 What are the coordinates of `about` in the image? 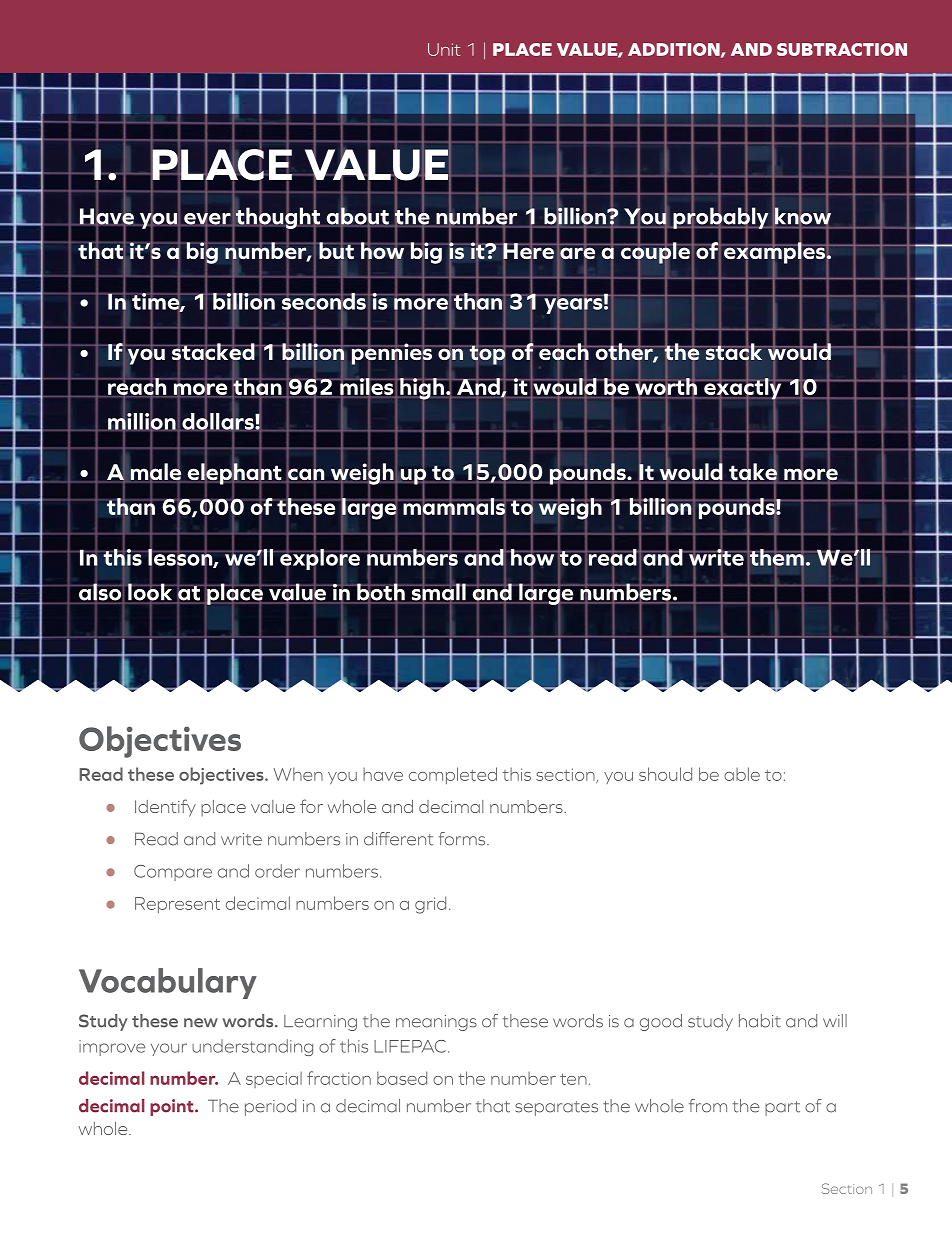 It's located at (359, 216).
